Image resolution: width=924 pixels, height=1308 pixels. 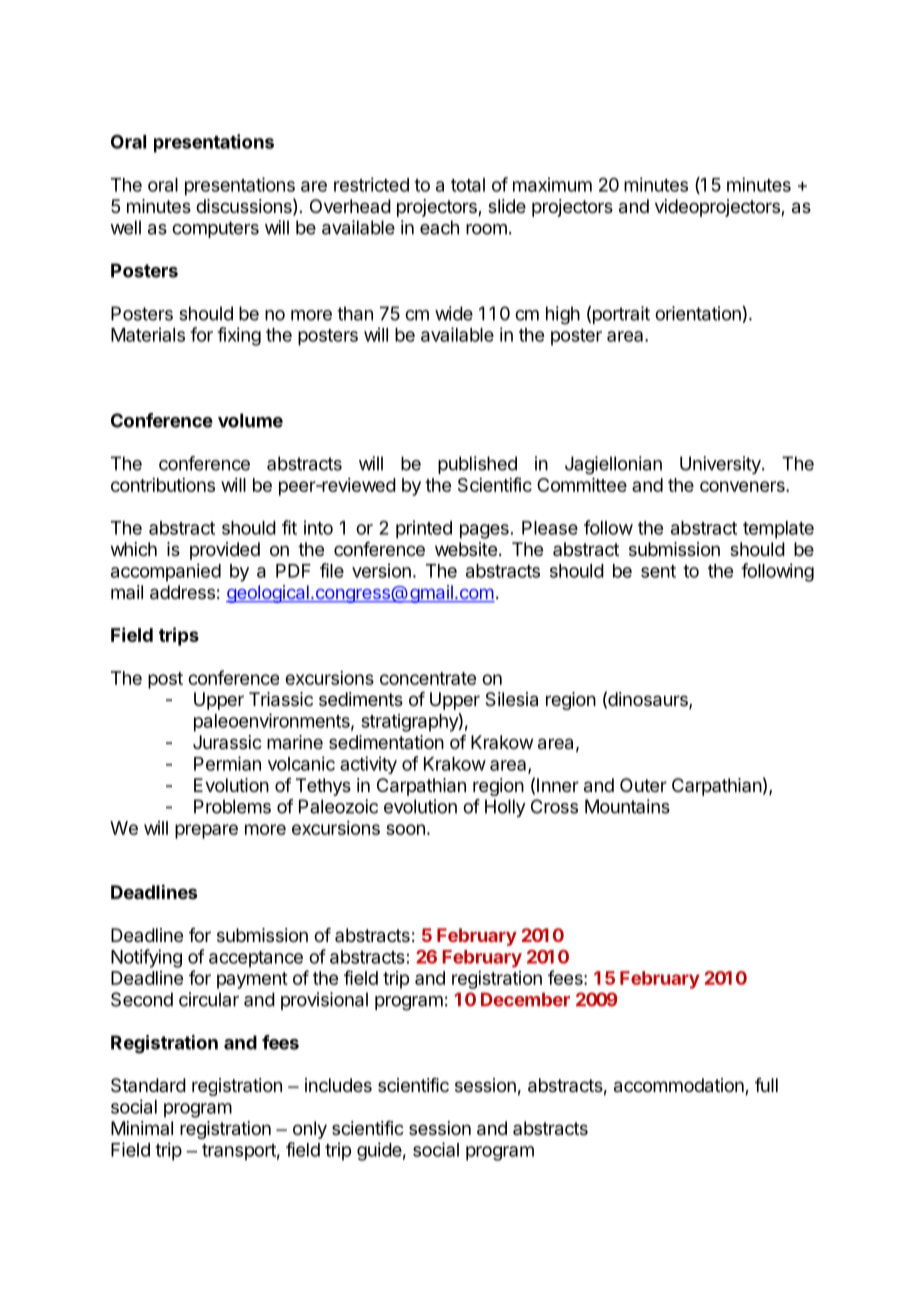 What do you see at coordinates (338, 1085) in the screenshot?
I see `includes` at bounding box center [338, 1085].
